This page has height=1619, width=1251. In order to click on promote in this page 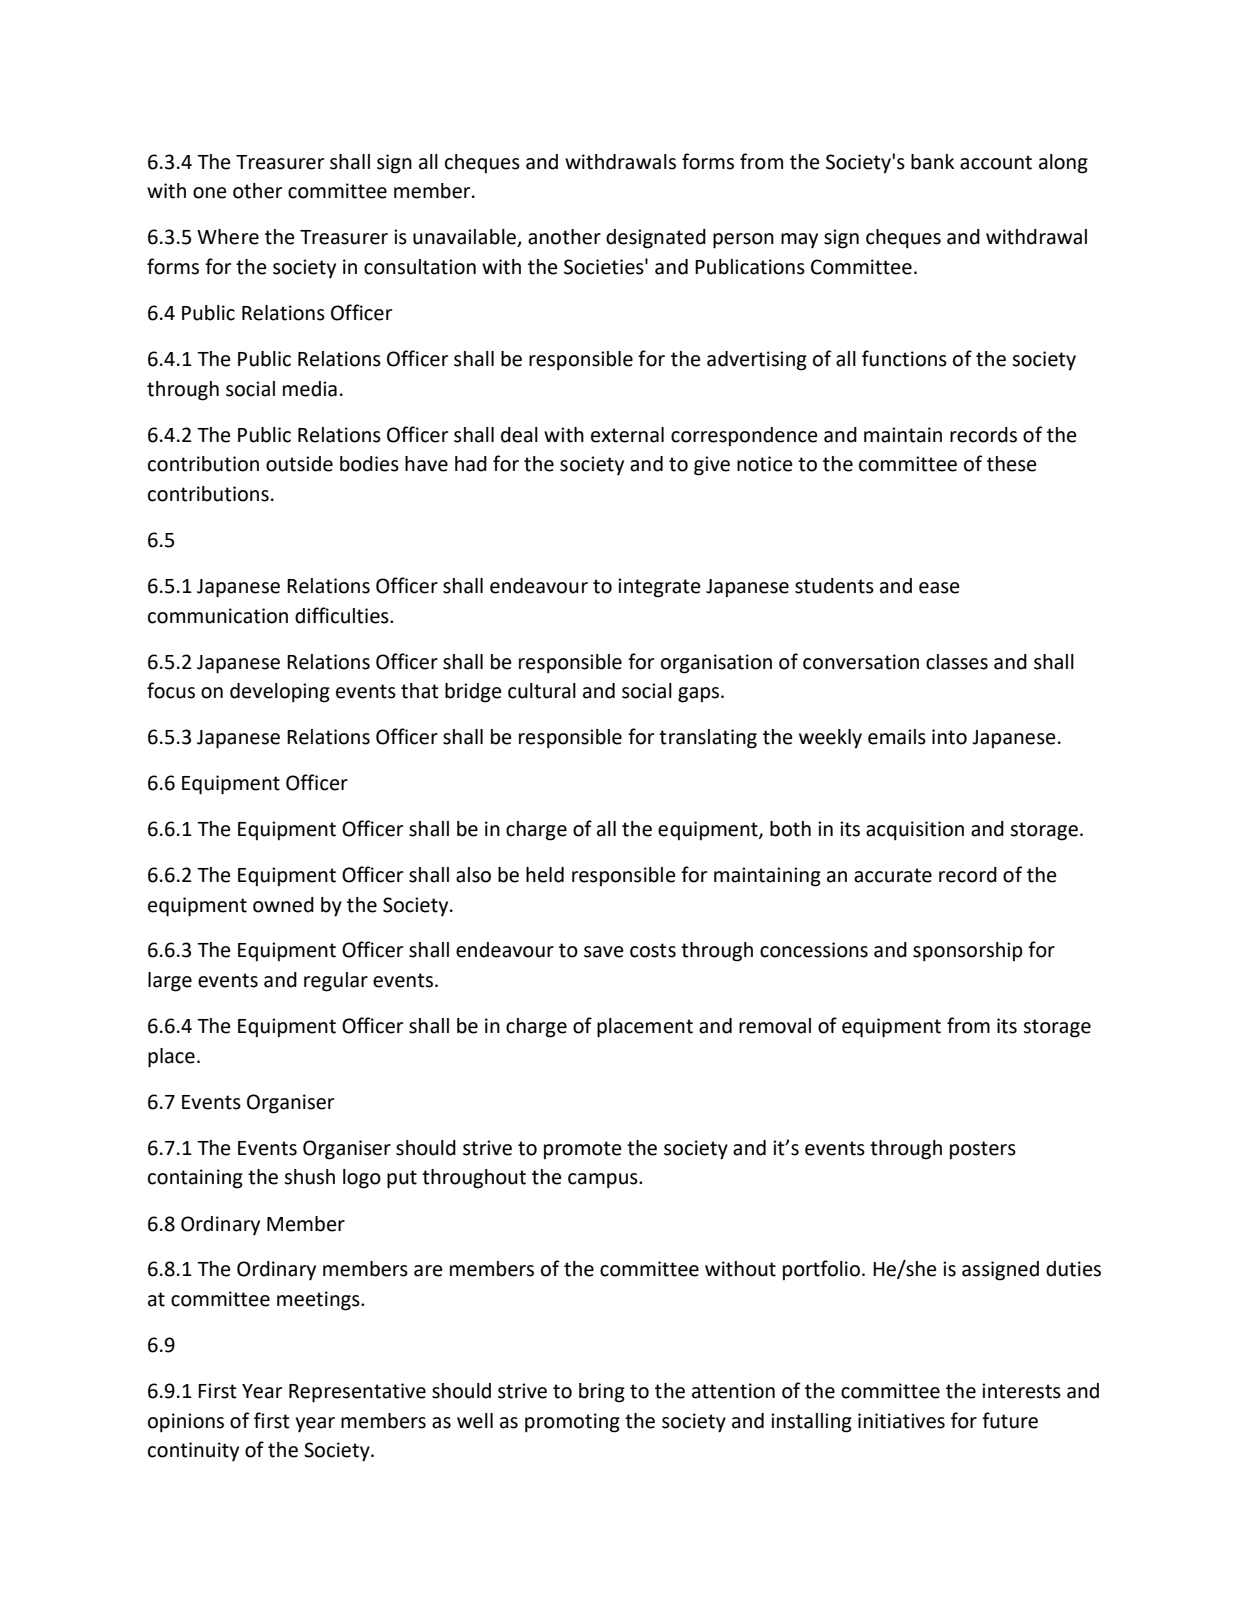, I will do `click(583, 1150)`.
